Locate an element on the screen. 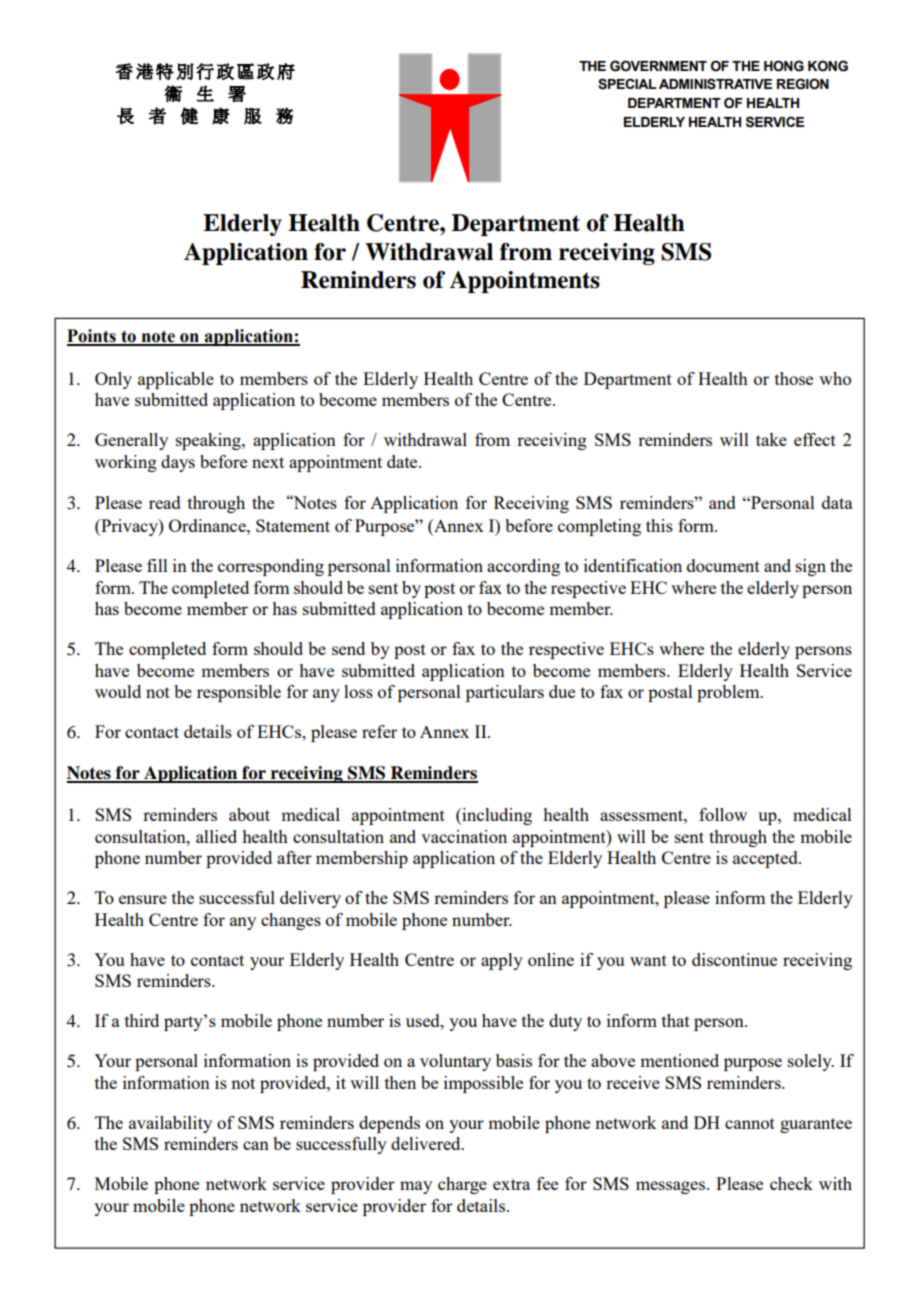 This screenshot has height=1308, width=924. SPECIAL is located at coordinates (627, 84).
